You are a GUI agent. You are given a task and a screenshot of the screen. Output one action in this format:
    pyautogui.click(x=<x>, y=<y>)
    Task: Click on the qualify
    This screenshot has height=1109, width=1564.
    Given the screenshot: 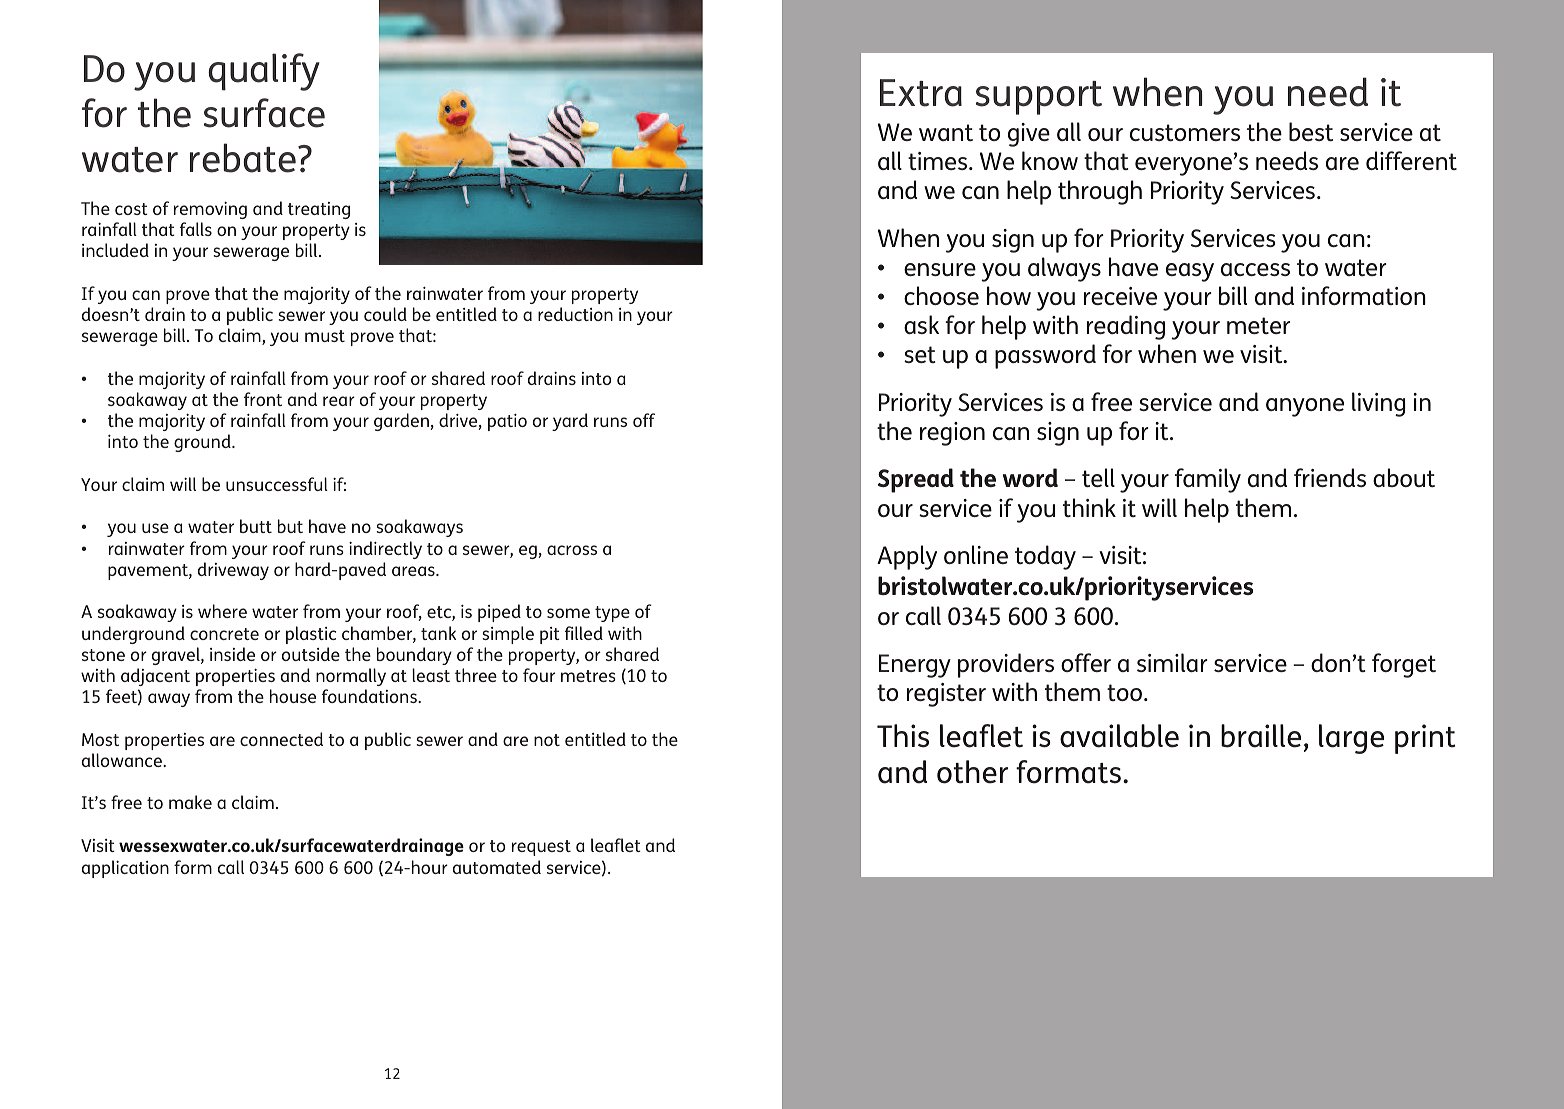 What is the action you would take?
    pyautogui.click(x=264, y=72)
